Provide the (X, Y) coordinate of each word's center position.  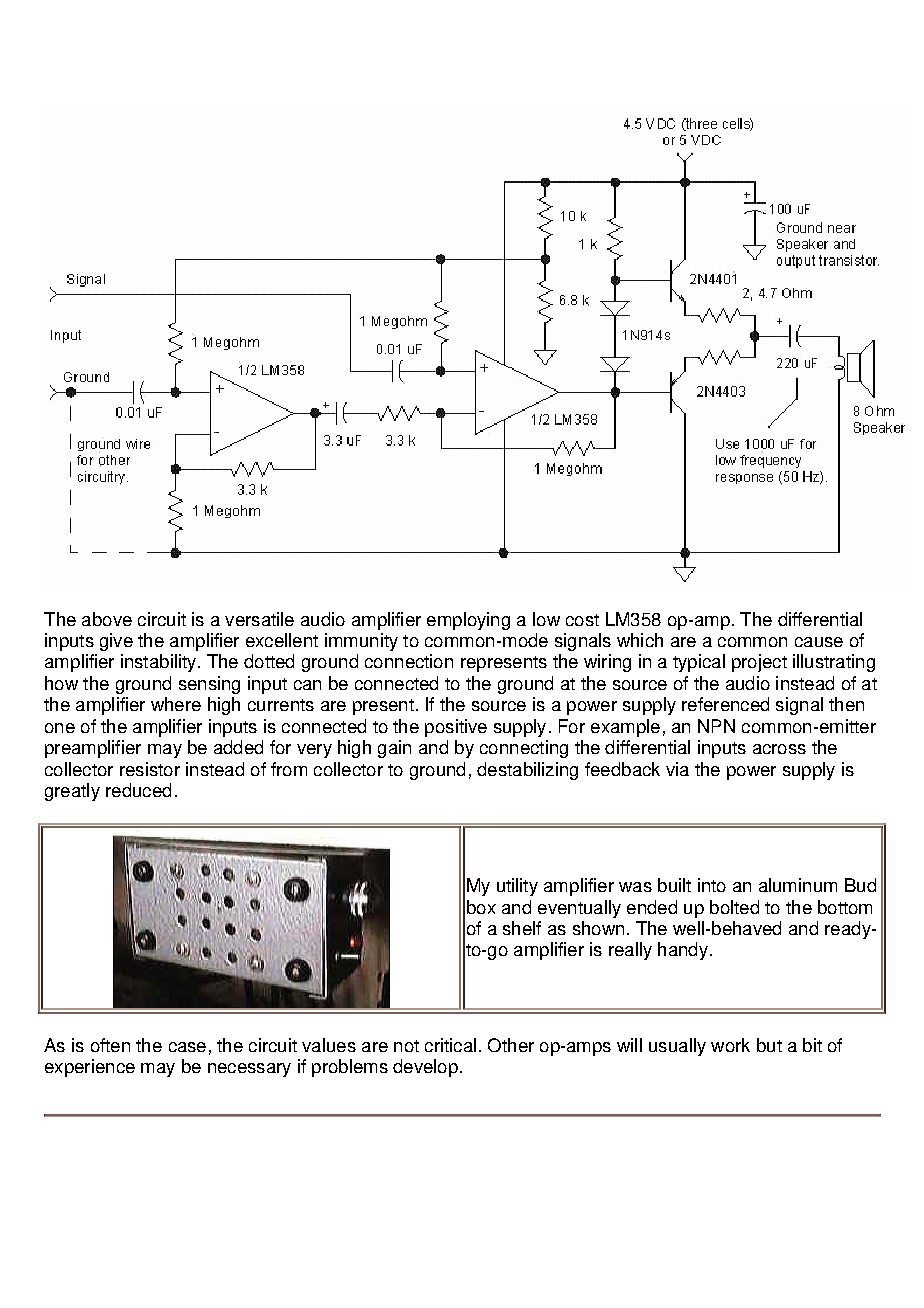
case (187, 1047)
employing (468, 621)
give (116, 642)
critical (450, 1045)
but (769, 1045)
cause (819, 642)
